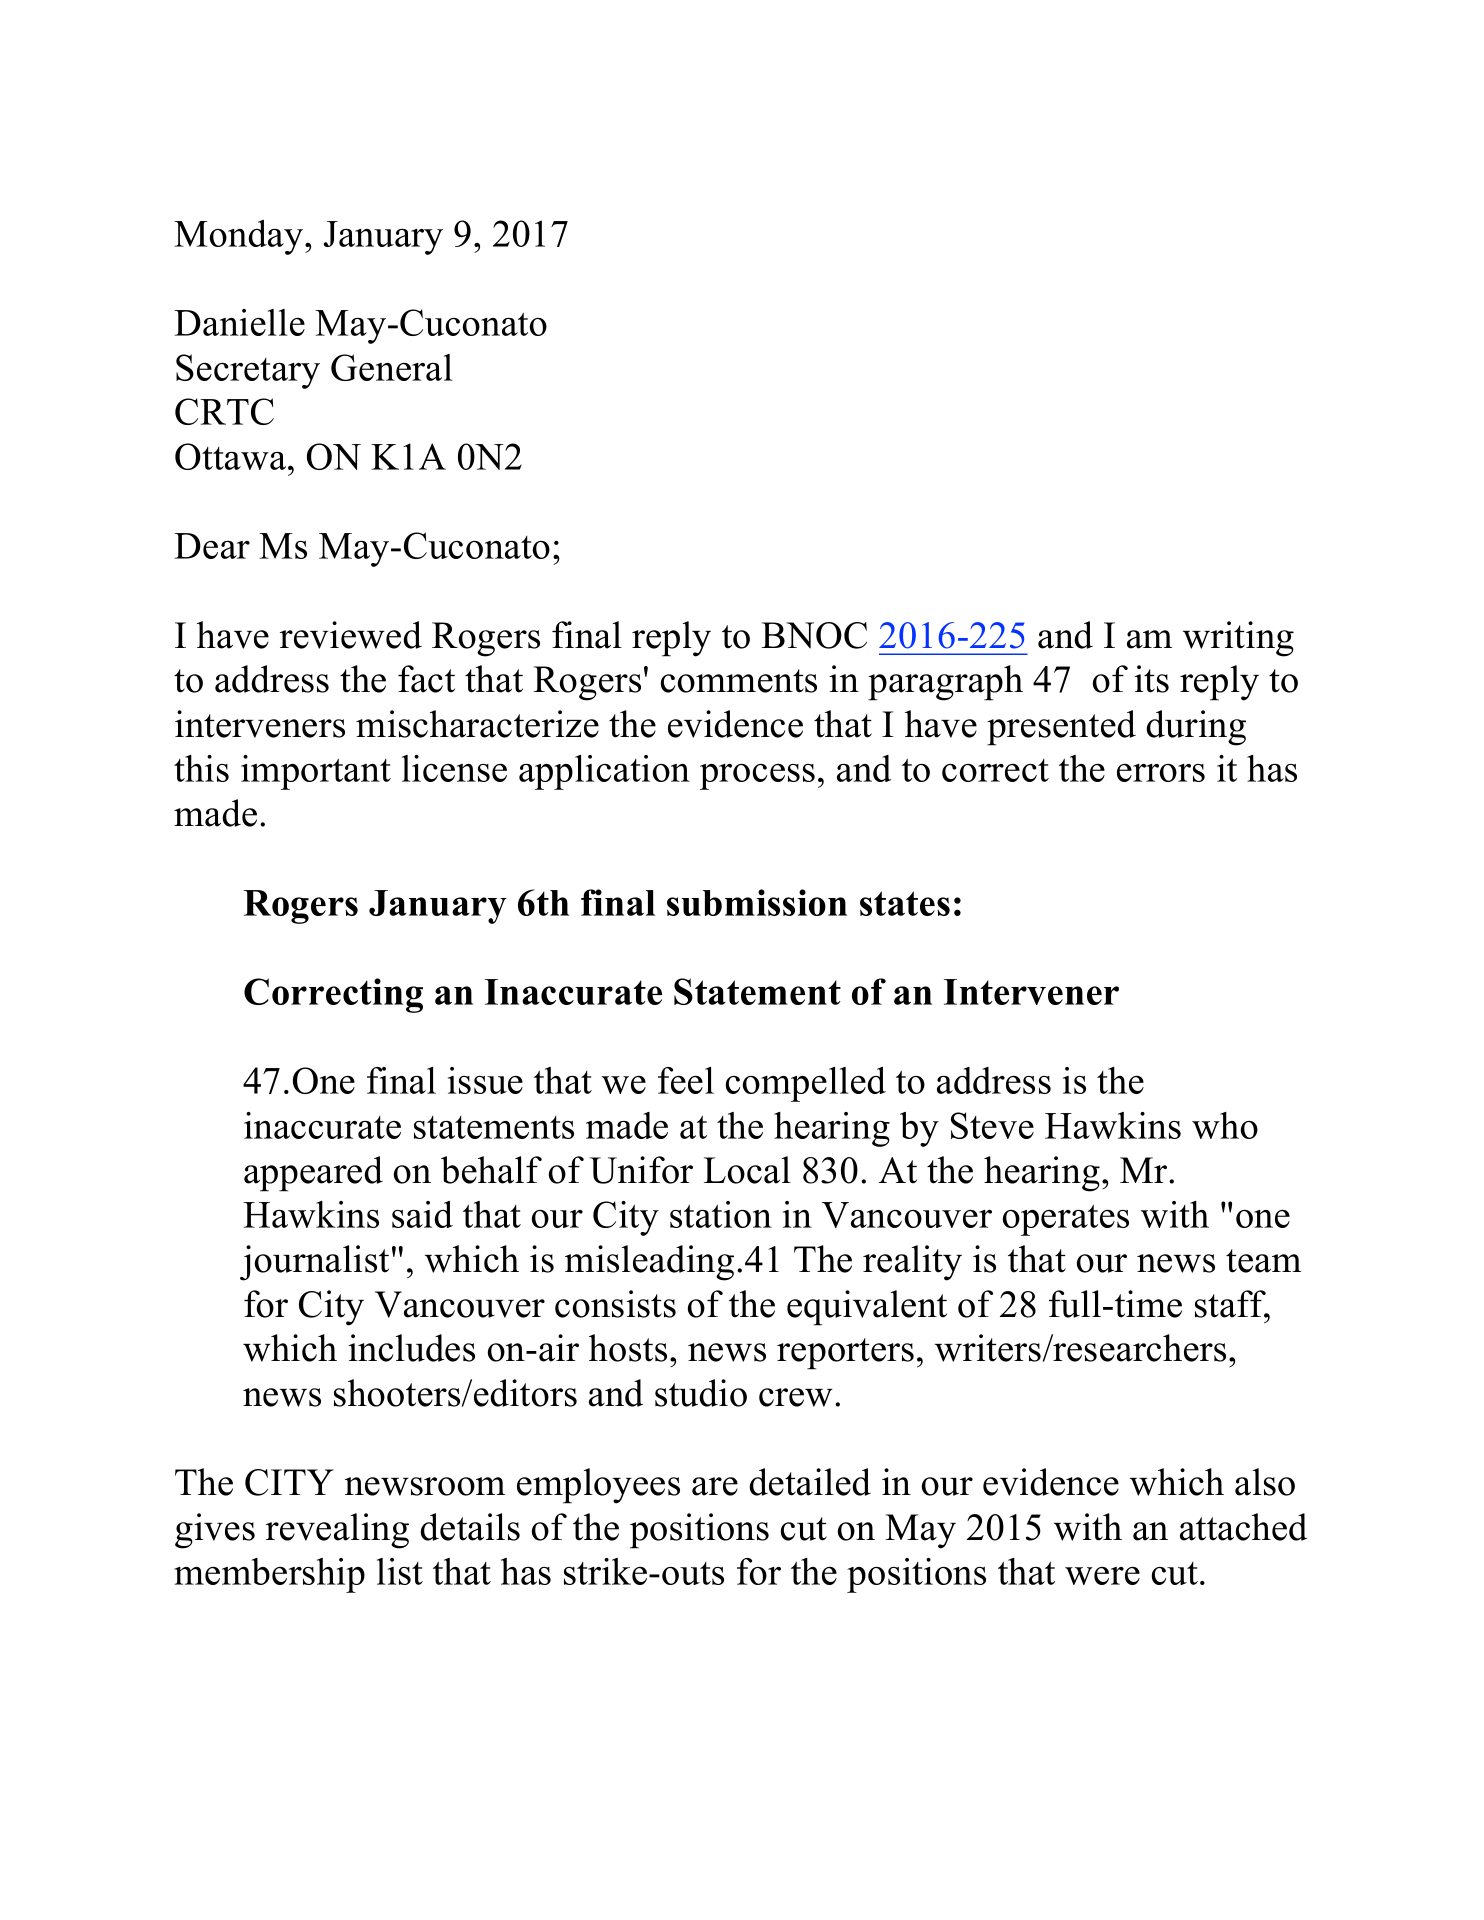  What do you see at coordinates (1225, 1125) in the screenshot?
I see `who` at bounding box center [1225, 1125].
